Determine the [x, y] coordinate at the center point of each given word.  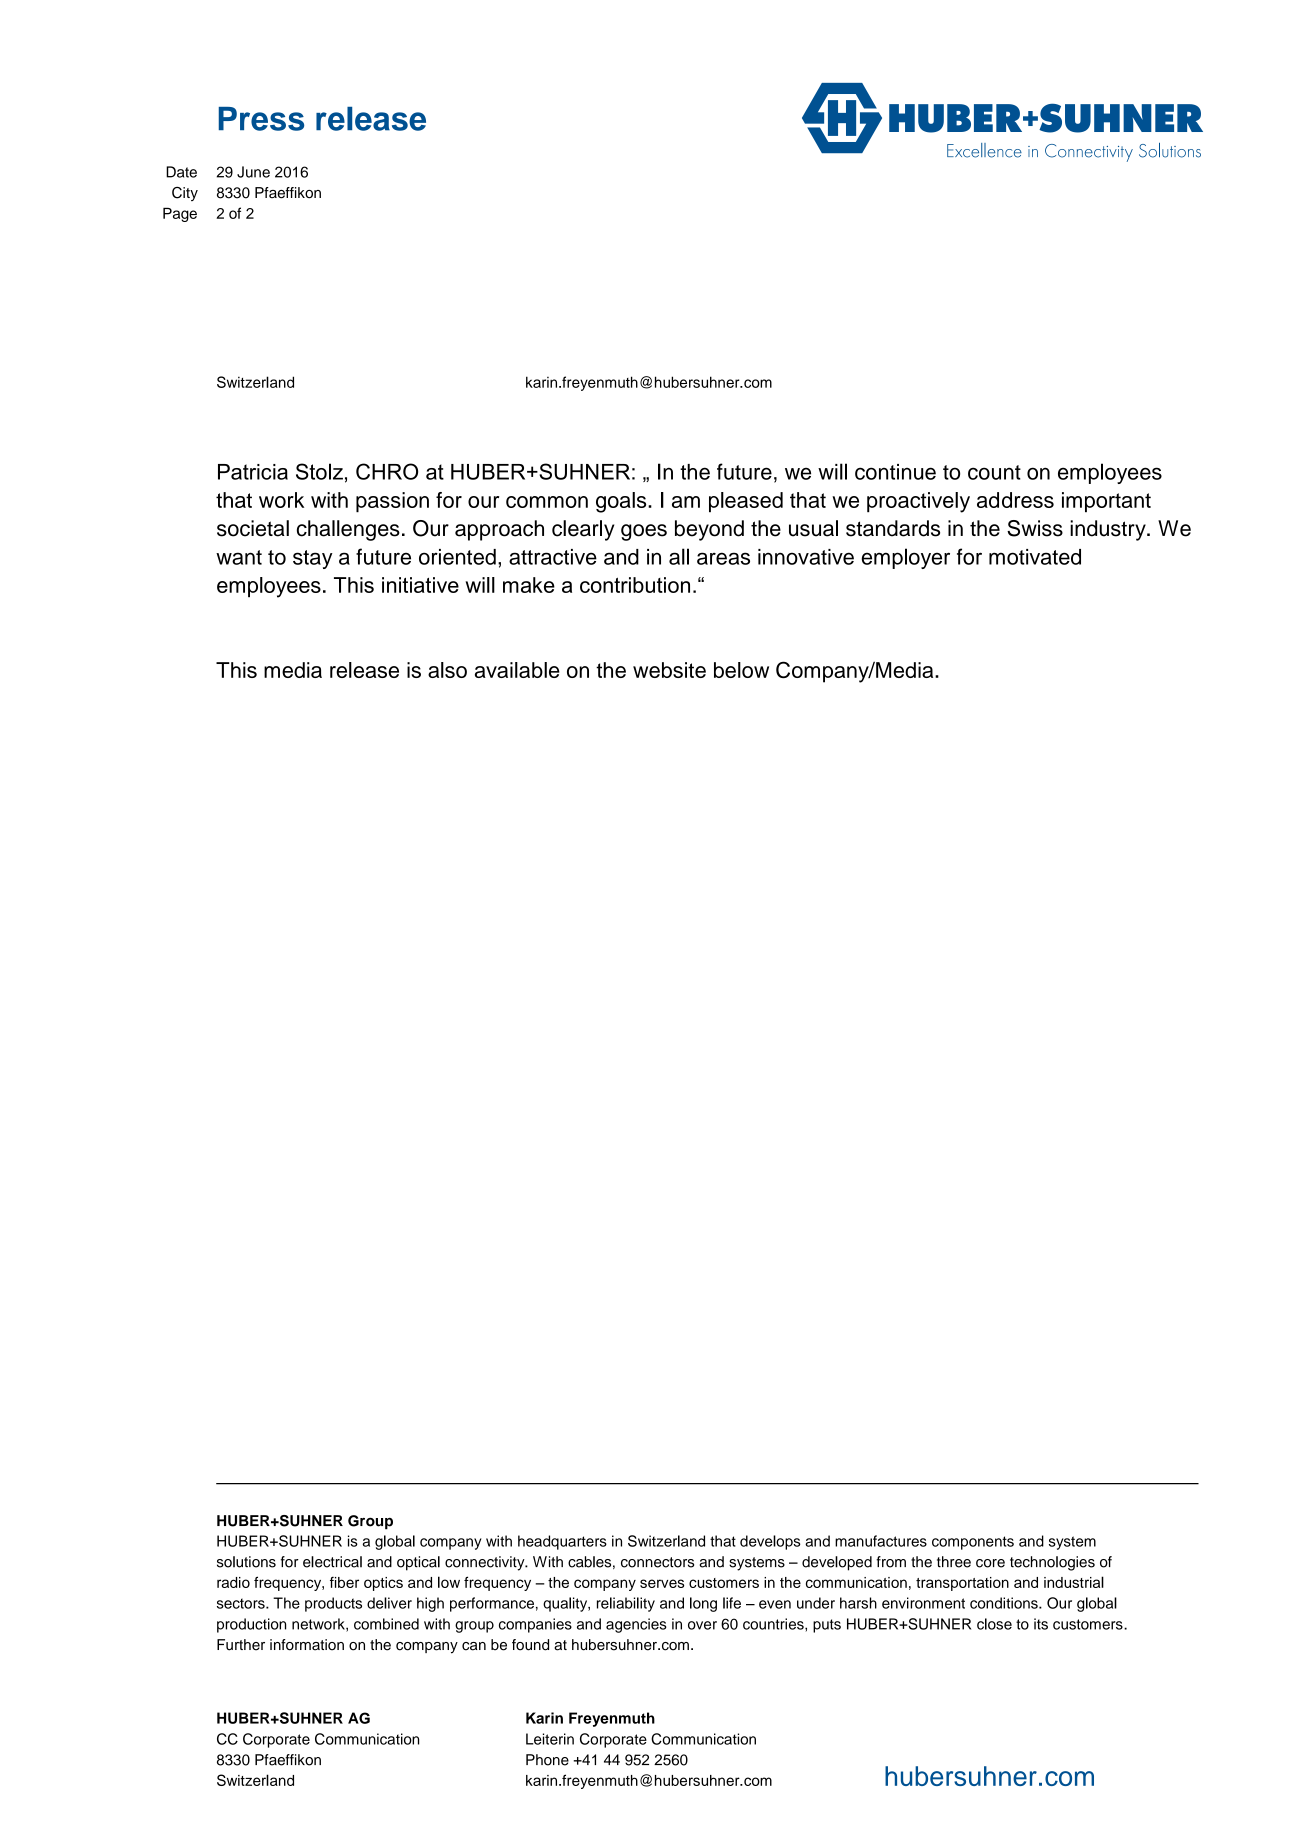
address [1015, 500]
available [517, 670]
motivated [1035, 557]
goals [622, 502]
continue [895, 472]
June [253, 172]
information [307, 1645]
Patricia [253, 472]
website [669, 670]
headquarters [562, 1542]
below [741, 670]
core [990, 1563]
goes [644, 532]
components [973, 1543]
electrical [332, 1562]
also [447, 670]
